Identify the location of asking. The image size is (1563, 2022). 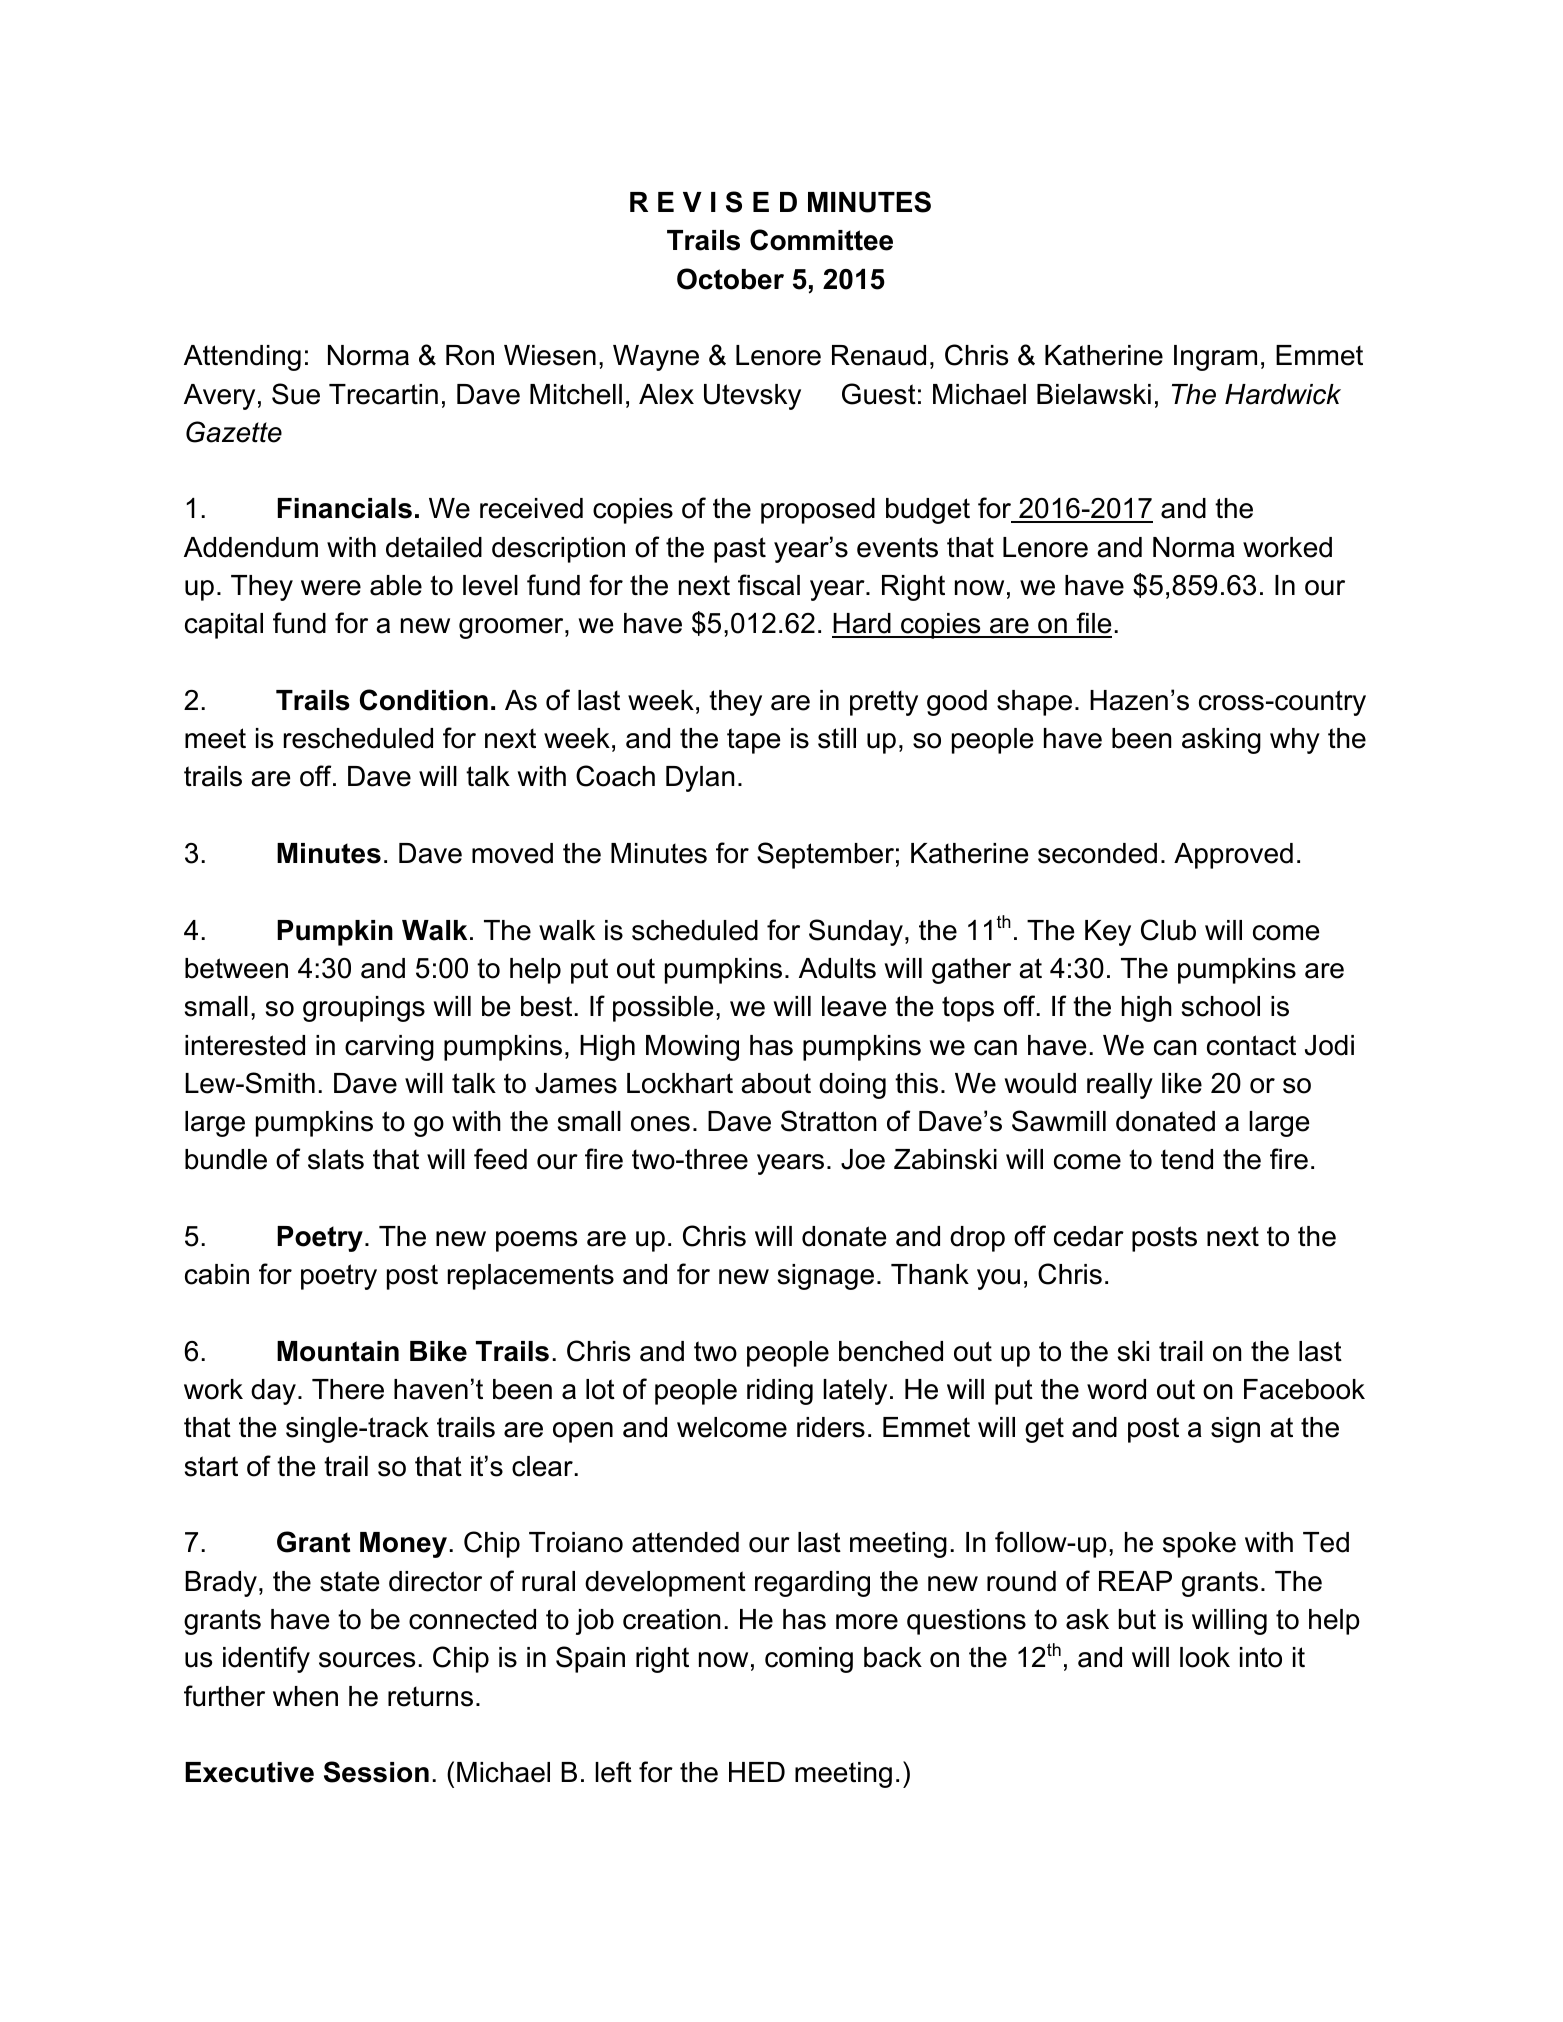
(1221, 741).
